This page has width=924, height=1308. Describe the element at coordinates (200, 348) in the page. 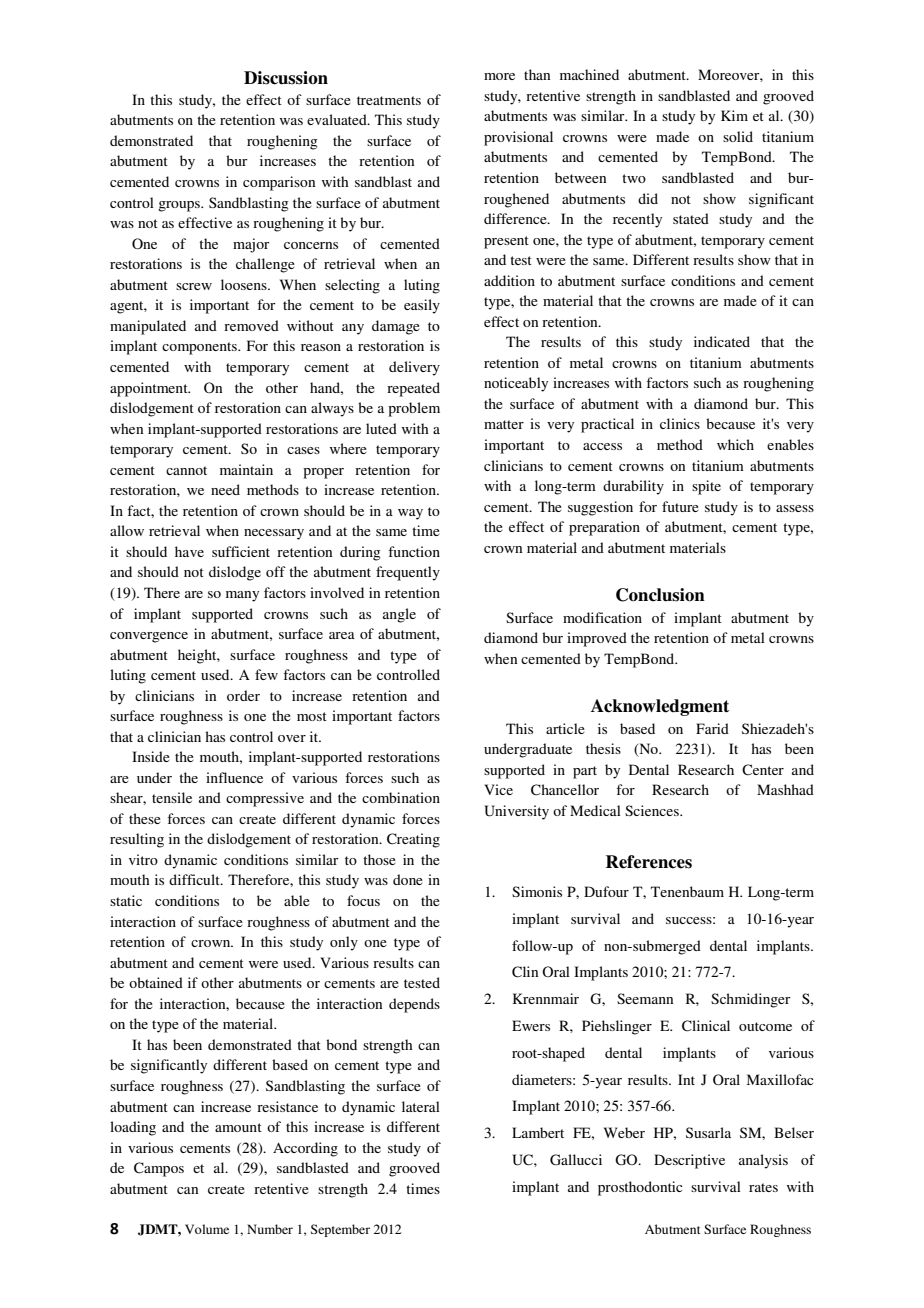

I see `components` at that location.
